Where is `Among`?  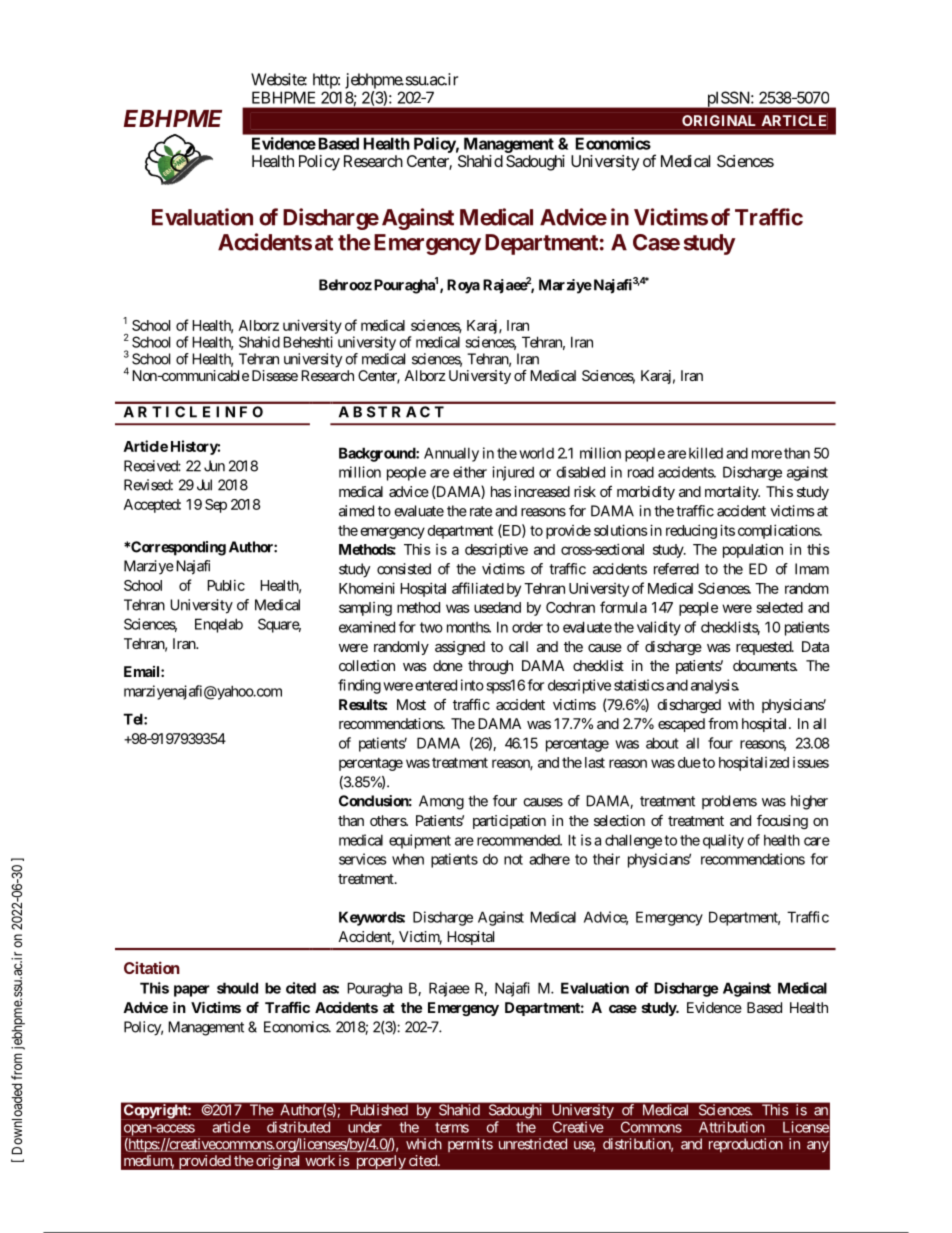
Among is located at coordinates (441, 802).
